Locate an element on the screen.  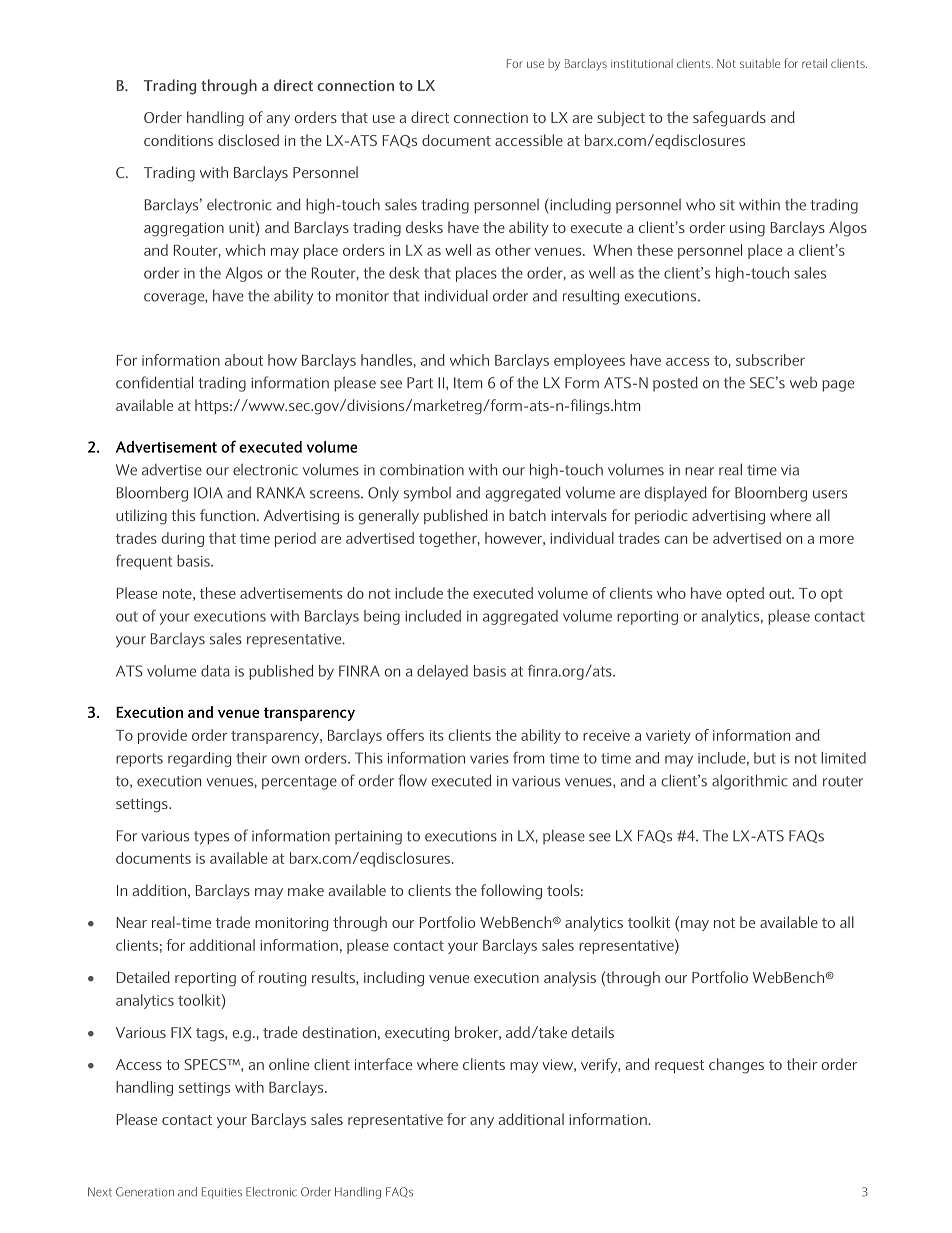
algorithmic is located at coordinates (750, 782).
